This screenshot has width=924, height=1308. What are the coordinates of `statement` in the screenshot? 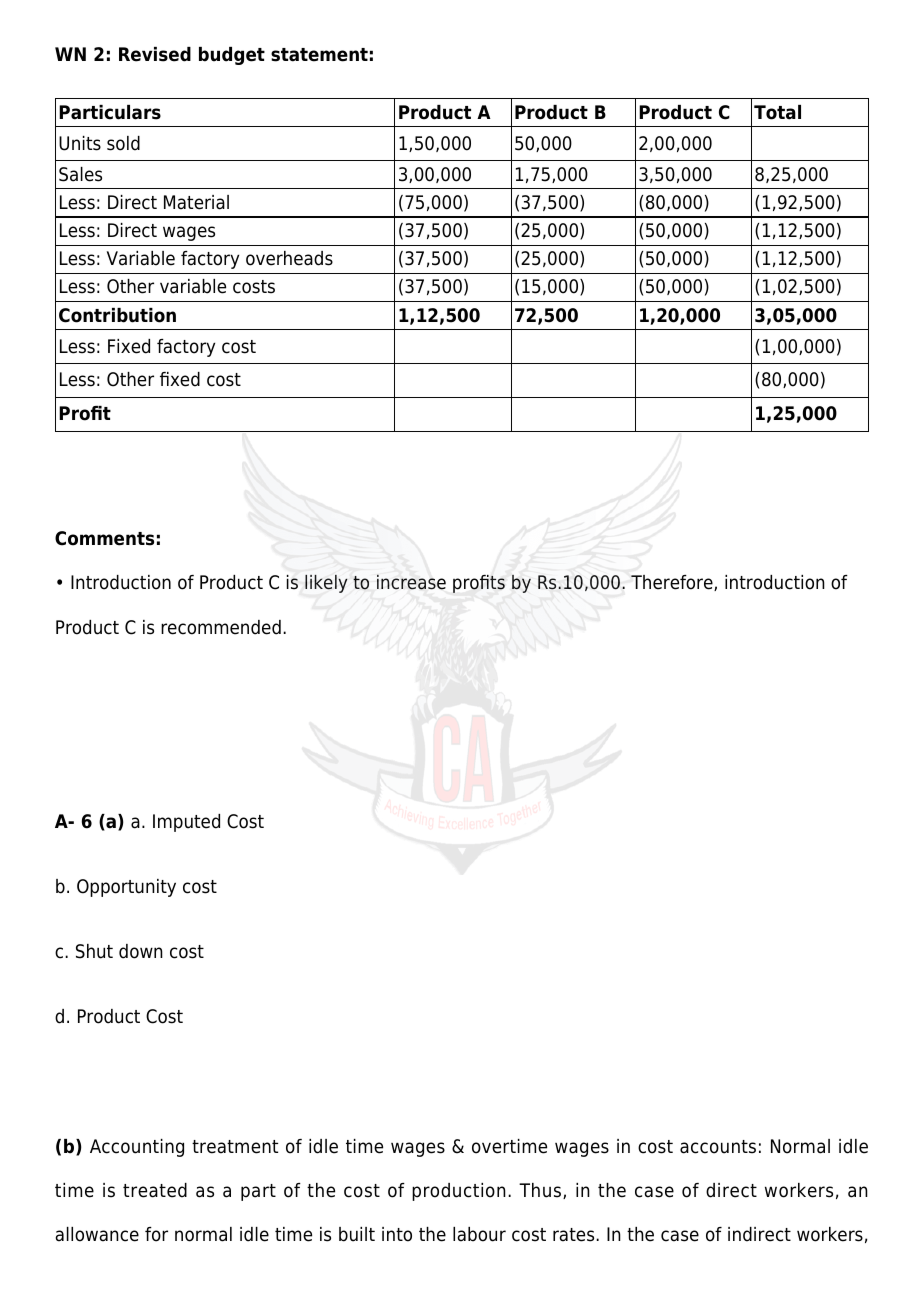 It's located at (319, 55).
